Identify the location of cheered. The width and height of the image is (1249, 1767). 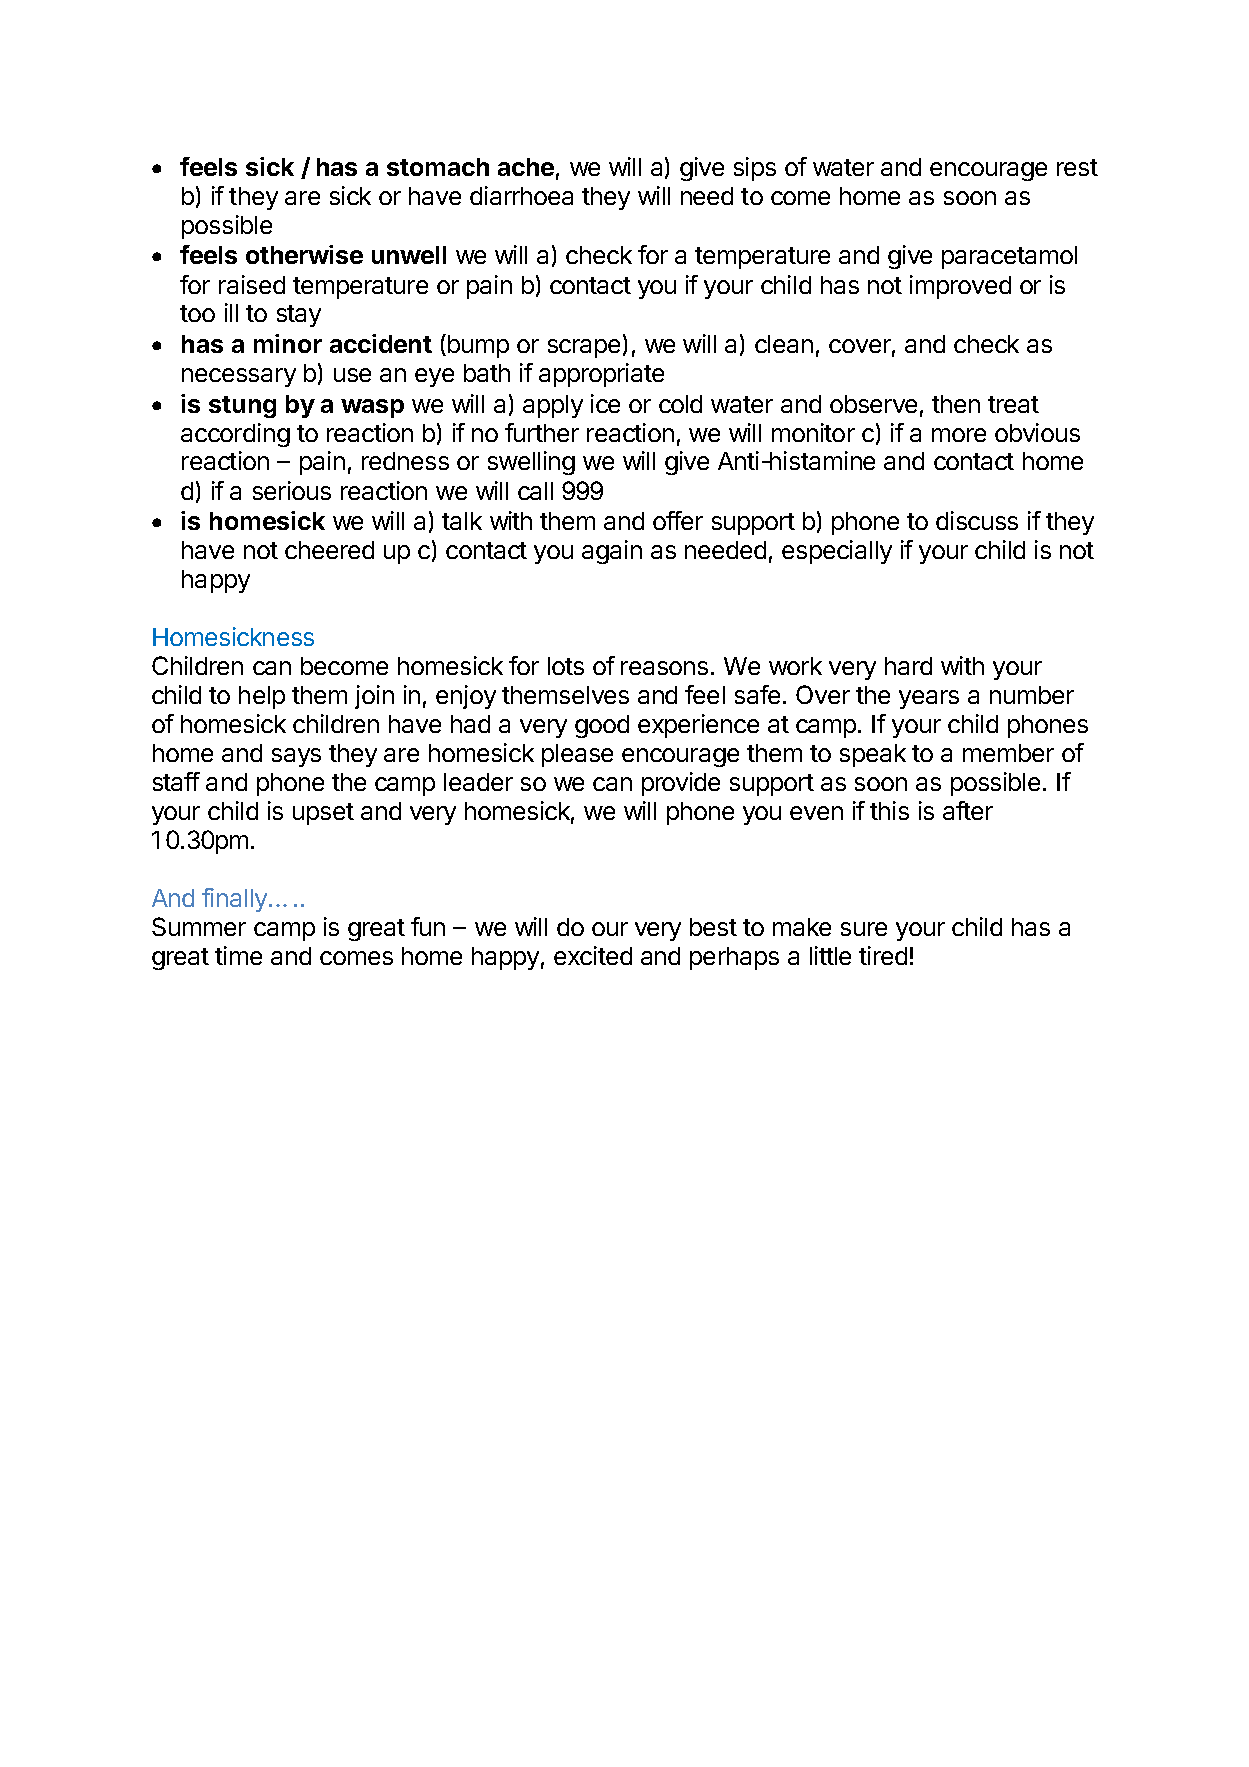
(329, 550).
